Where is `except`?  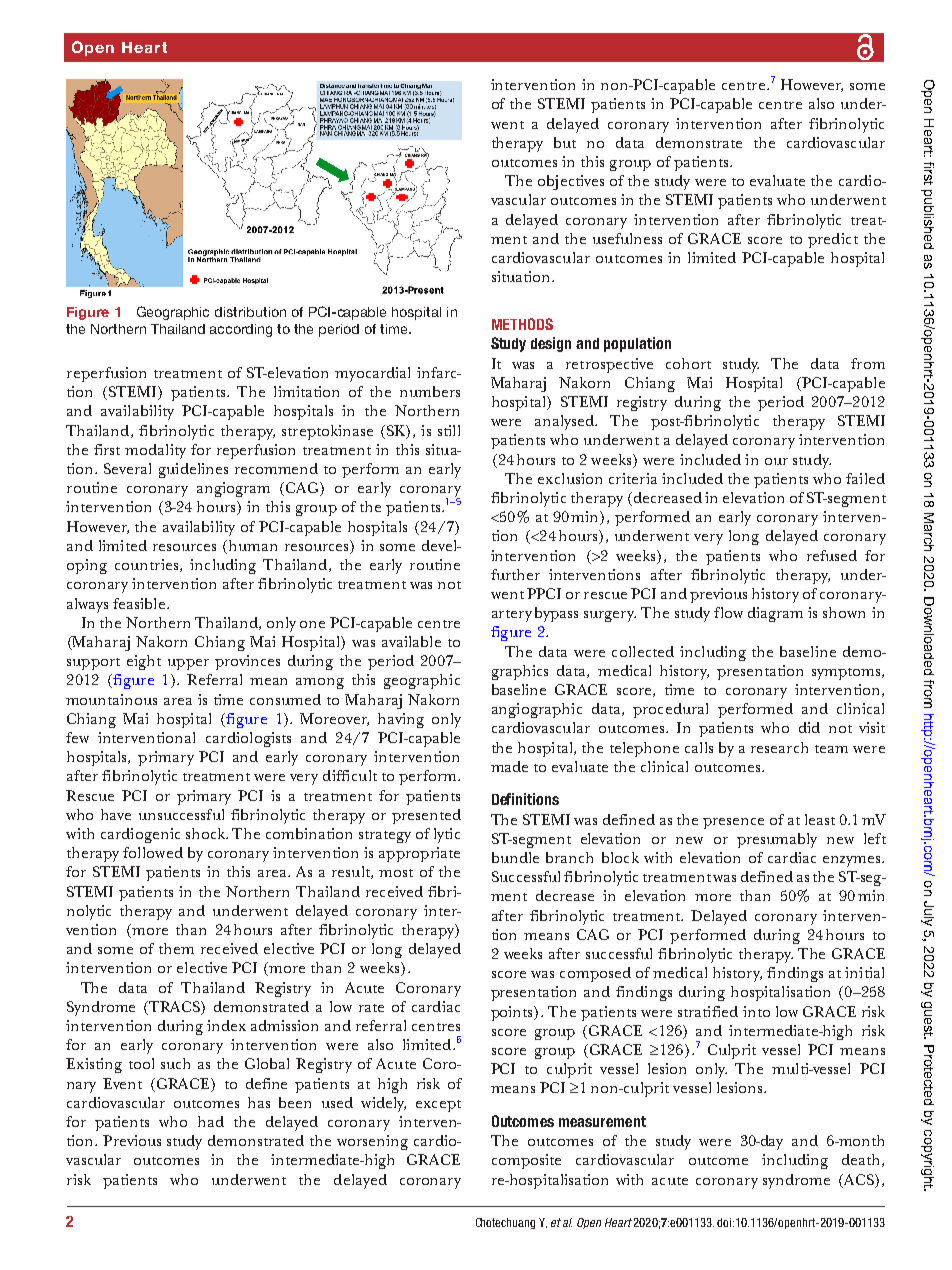
except is located at coordinates (438, 1106).
